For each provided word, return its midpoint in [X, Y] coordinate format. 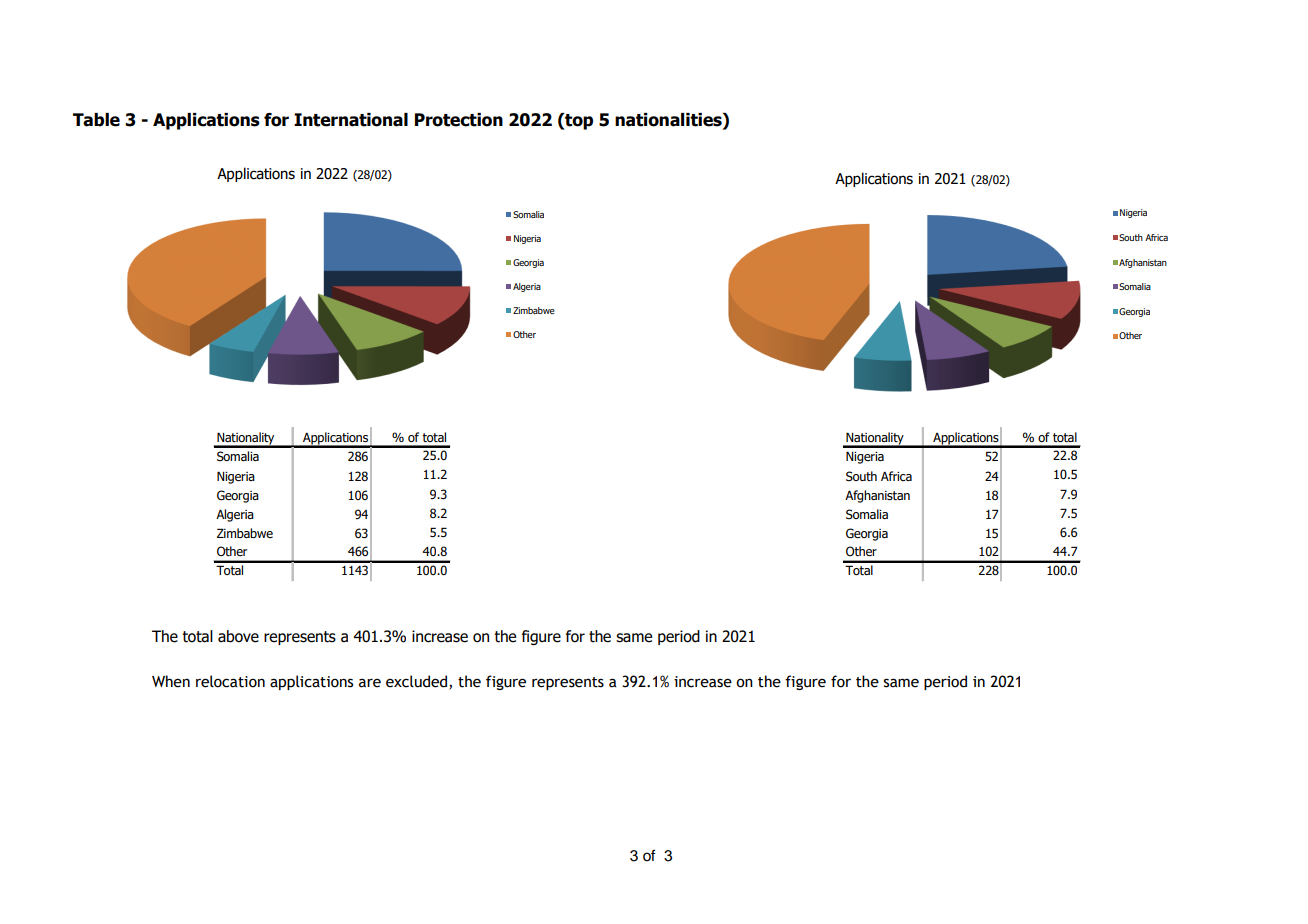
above [238, 636]
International [351, 120]
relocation [230, 681]
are [370, 683]
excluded [418, 682]
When [171, 681]
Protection [459, 120]
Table [96, 120]
